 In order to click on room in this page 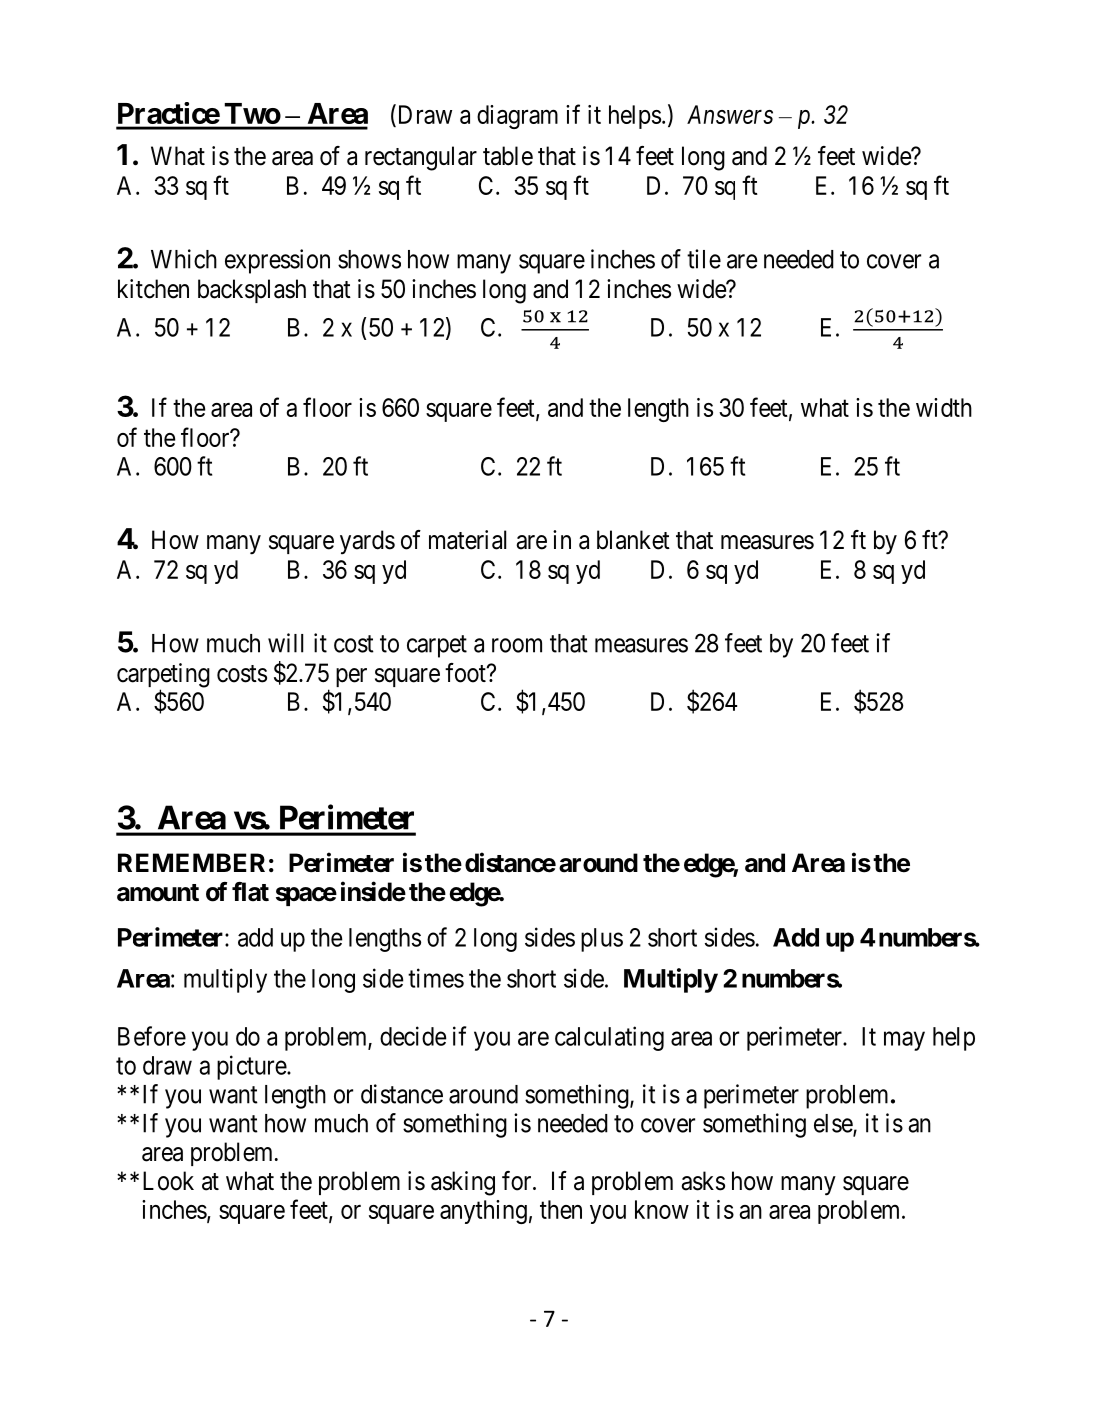, I will do `click(517, 645)`.
